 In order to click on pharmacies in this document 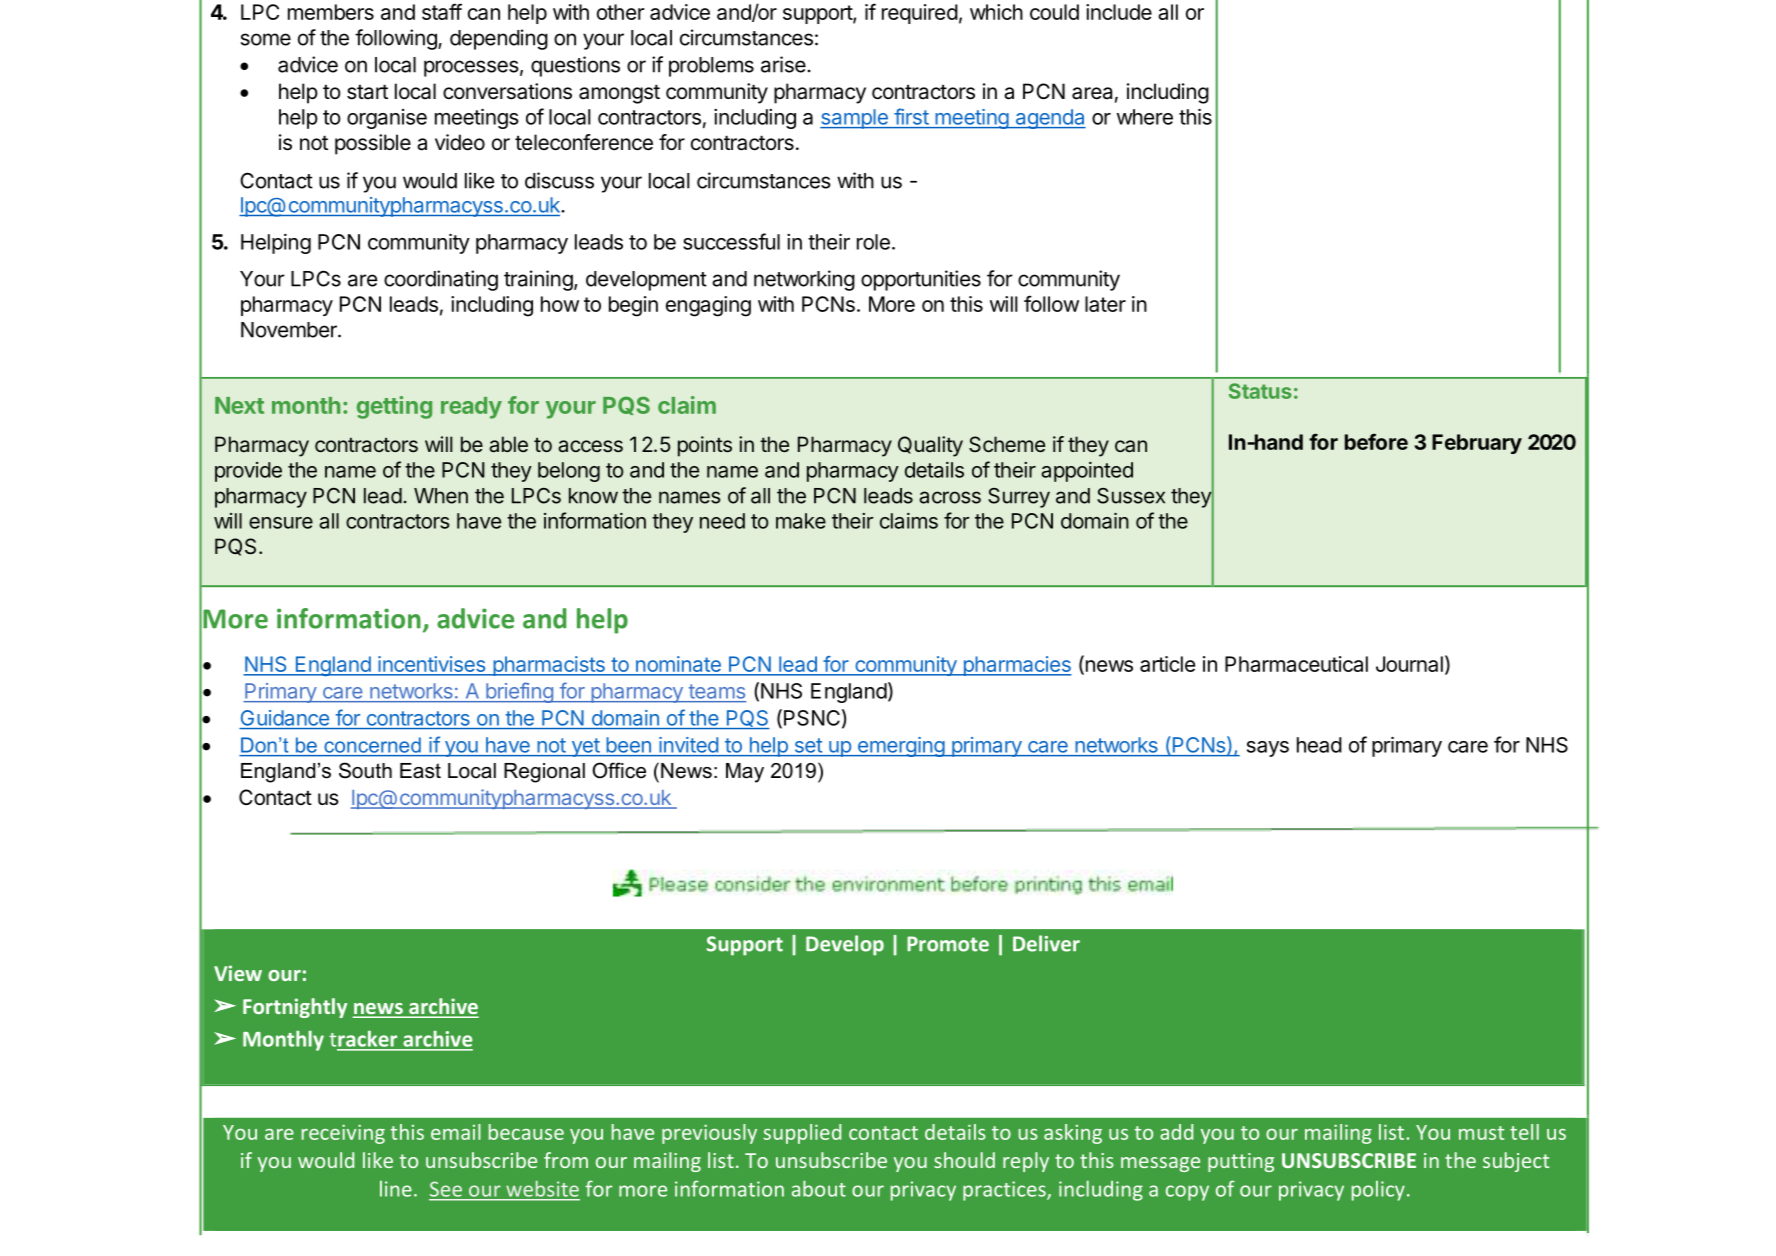, I will do `click(1016, 666)`.
